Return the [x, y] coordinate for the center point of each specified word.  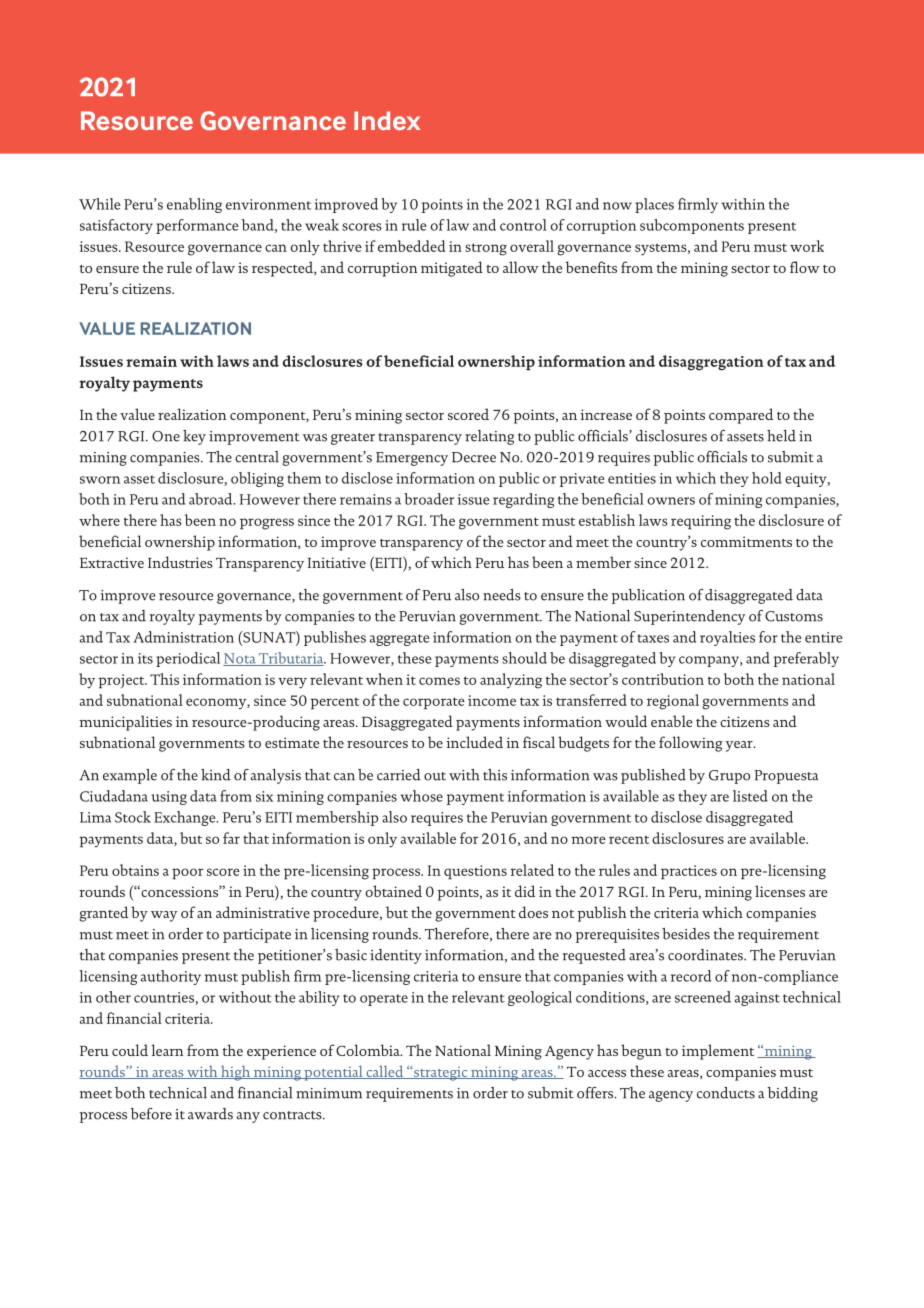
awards [210, 1114]
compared [741, 416]
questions [475, 872]
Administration [183, 637]
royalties [727, 638]
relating [489, 437]
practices [689, 872]
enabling [194, 205]
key [194, 437]
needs [502, 595]
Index [387, 120]
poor [187, 874]
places [654, 205]
